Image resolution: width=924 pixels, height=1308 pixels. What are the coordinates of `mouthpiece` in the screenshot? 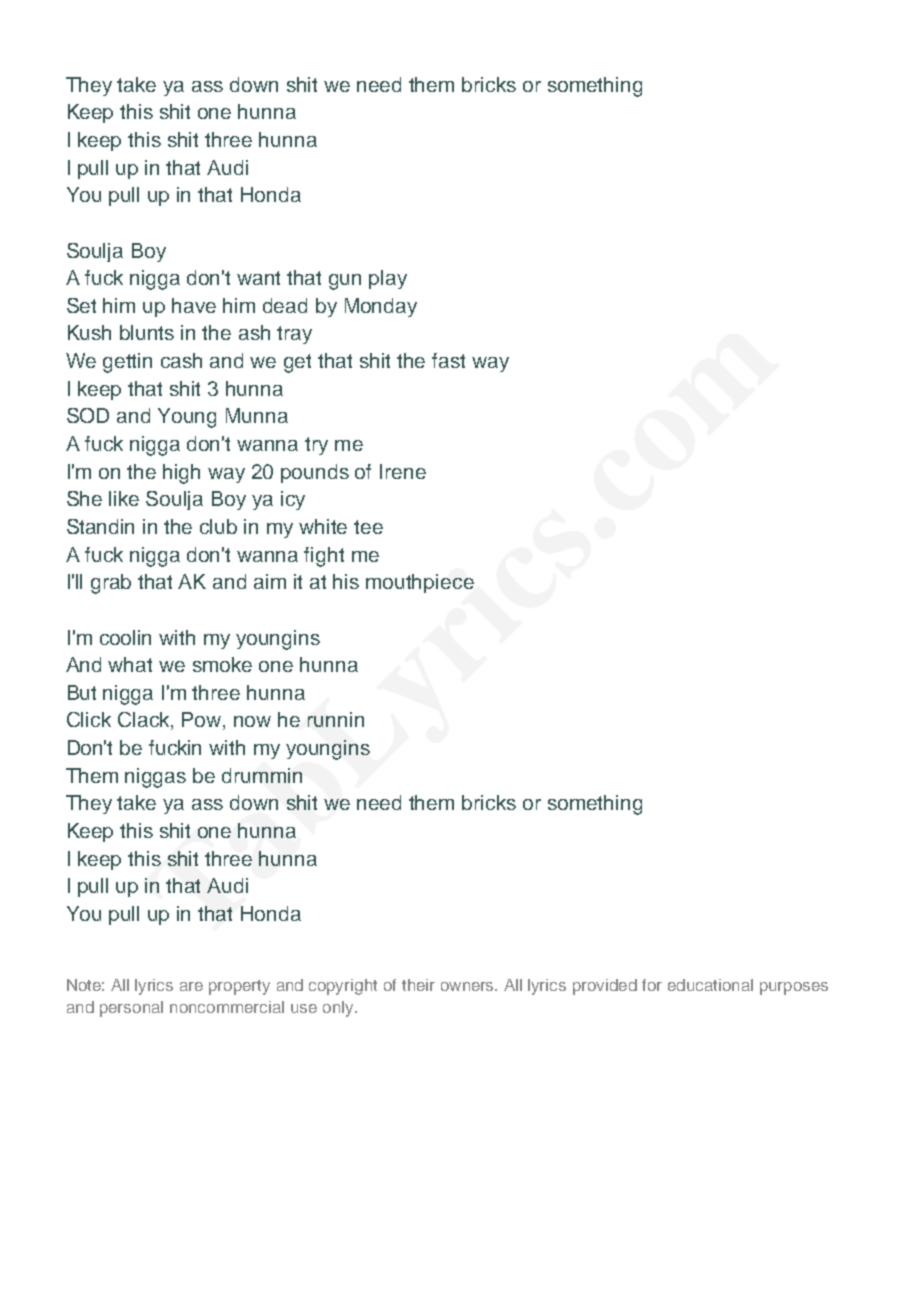 It's located at (420, 583).
